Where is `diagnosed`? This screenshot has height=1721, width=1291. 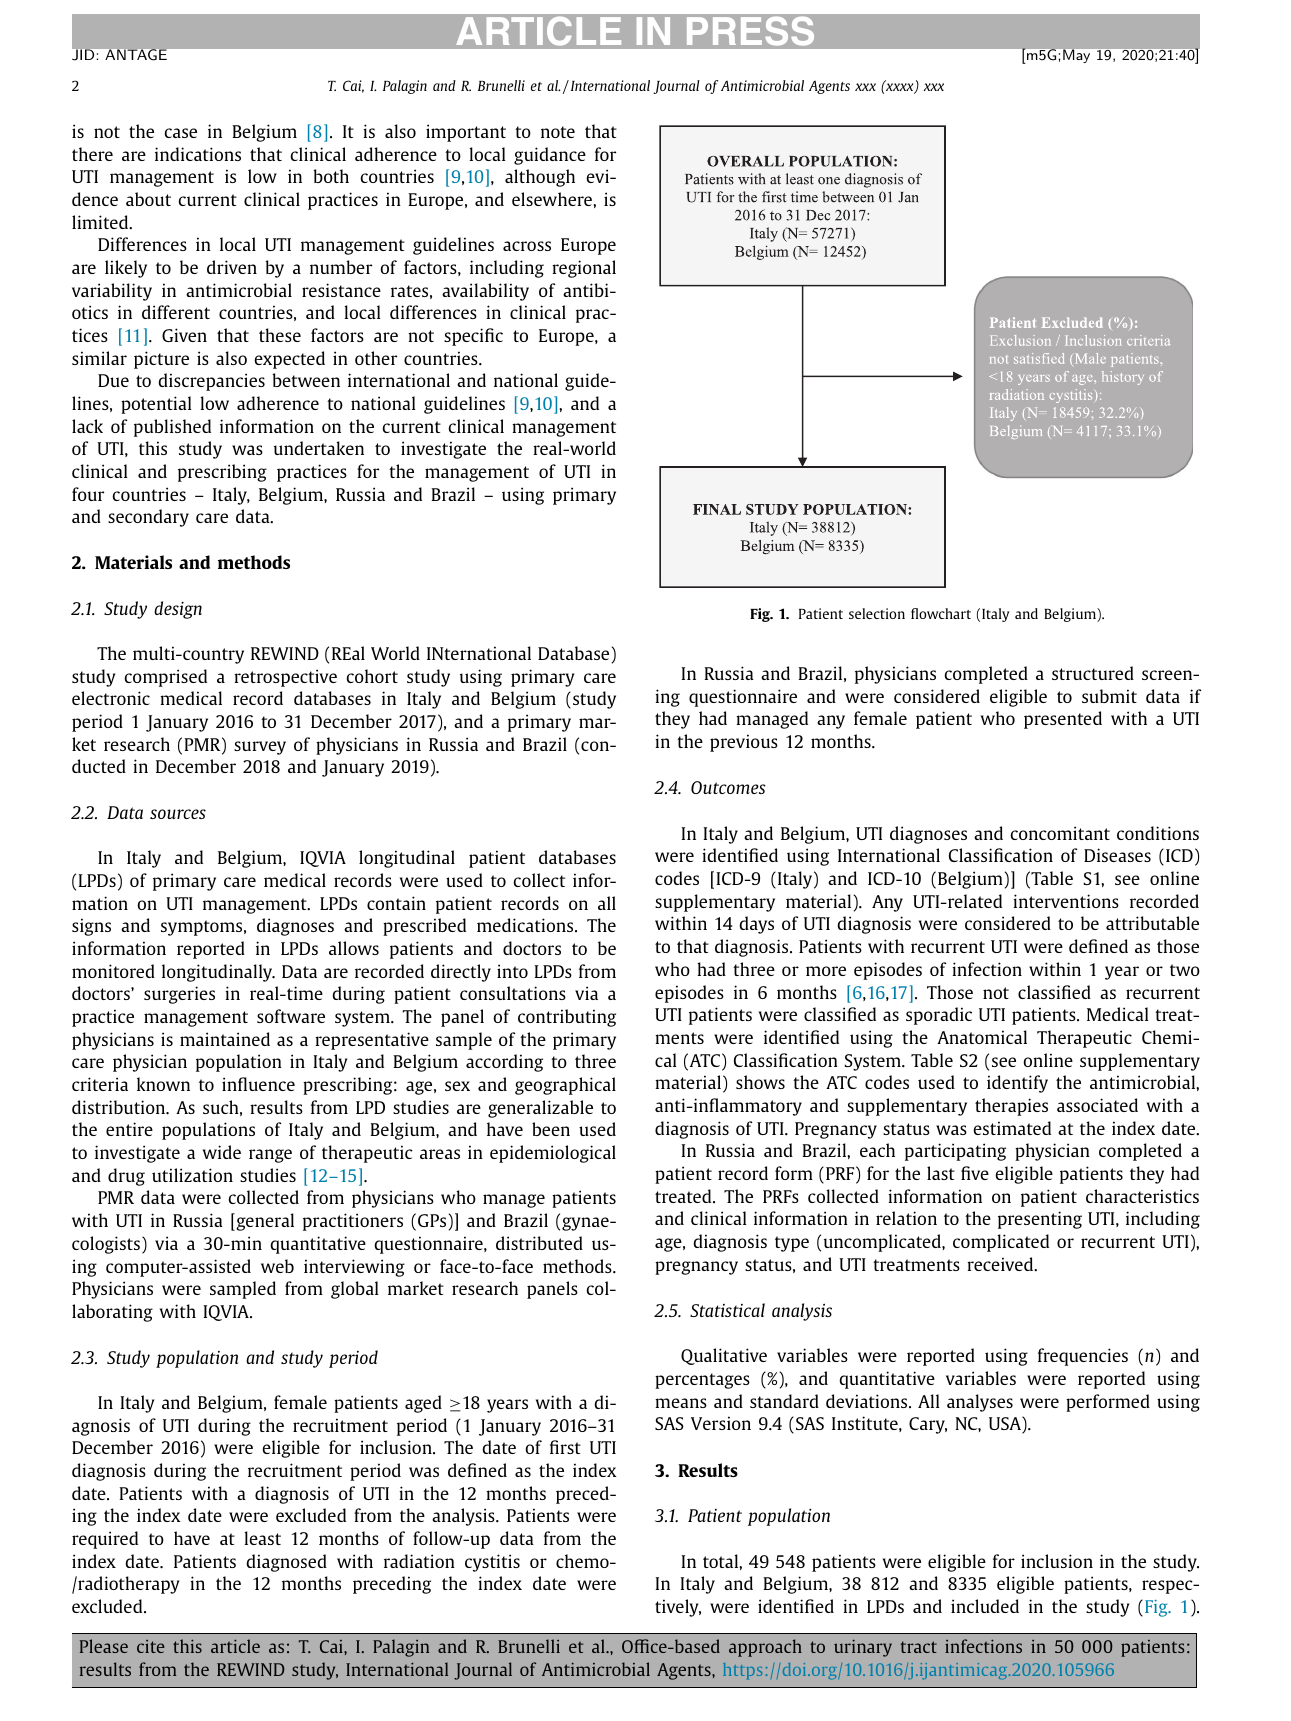
diagnosed is located at coordinates (286, 1563).
